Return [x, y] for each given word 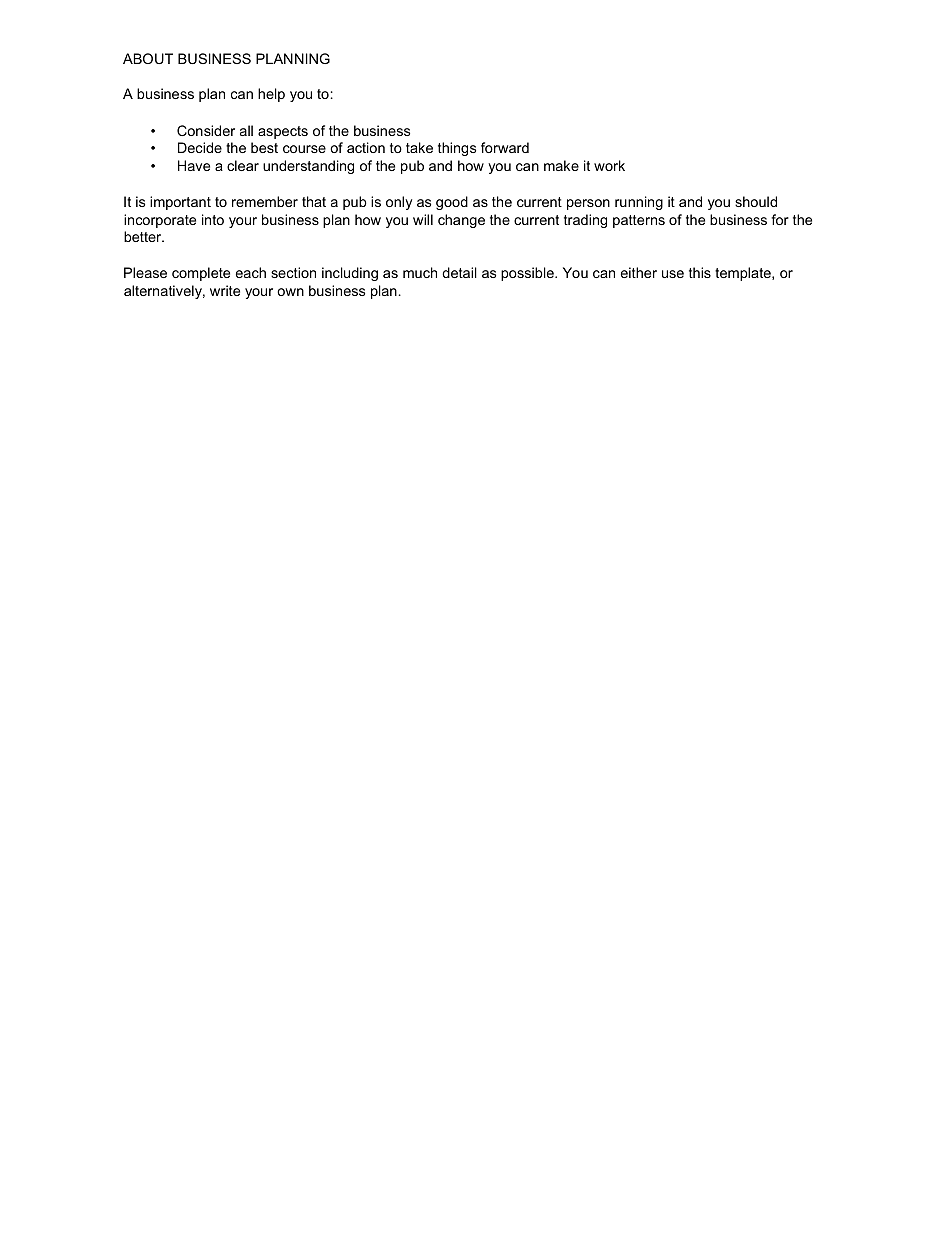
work [609, 165]
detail [459, 272]
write [225, 290]
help [271, 95]
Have [194, 165]
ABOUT [148, 58]
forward [505, 147]
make [561, 165]
